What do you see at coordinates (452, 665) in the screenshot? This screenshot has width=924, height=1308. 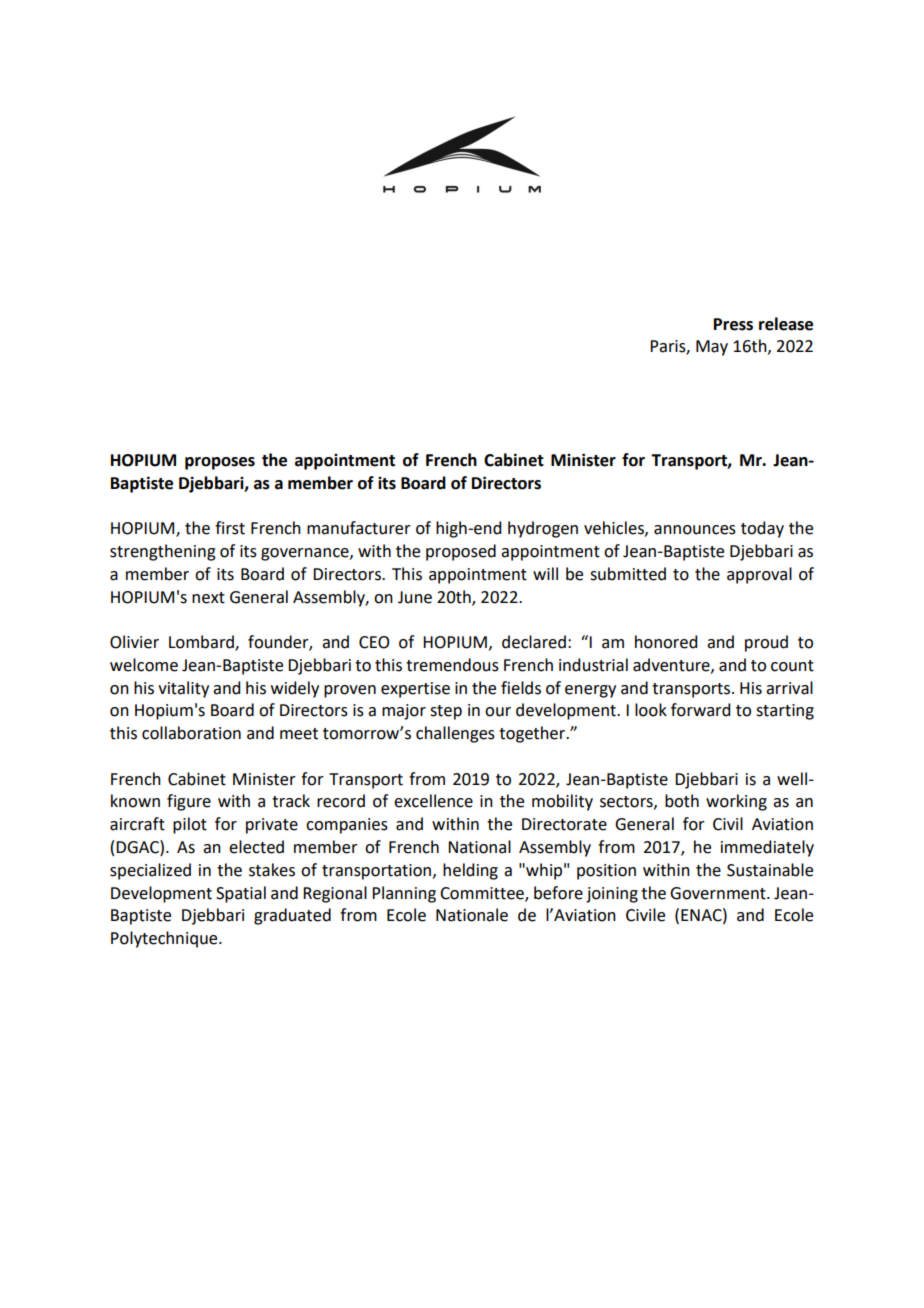 I see `tremendous` at bounding box center [452, 665].
